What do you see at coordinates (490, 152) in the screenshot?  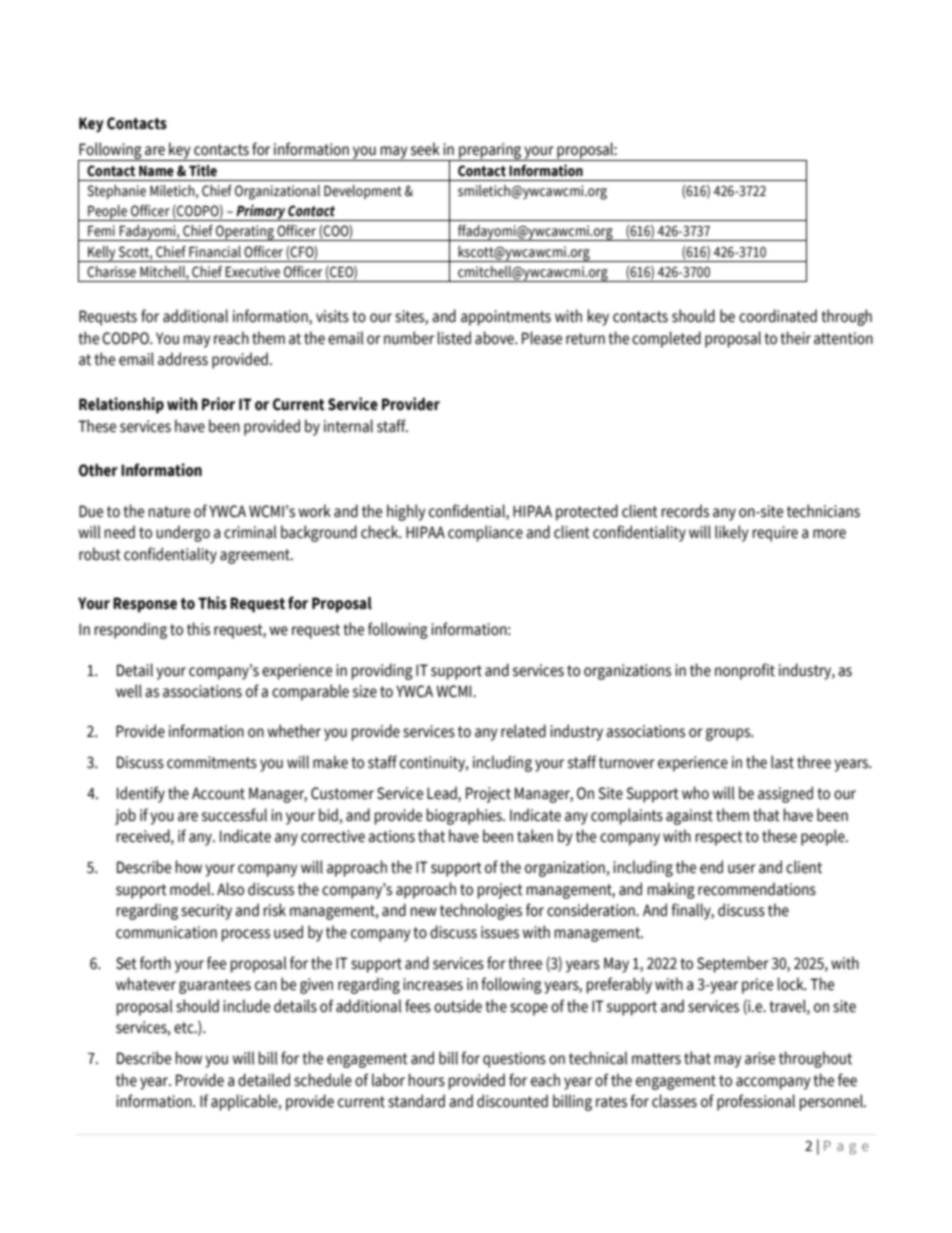 I see `preparing` at bounding box center [490, 152].
